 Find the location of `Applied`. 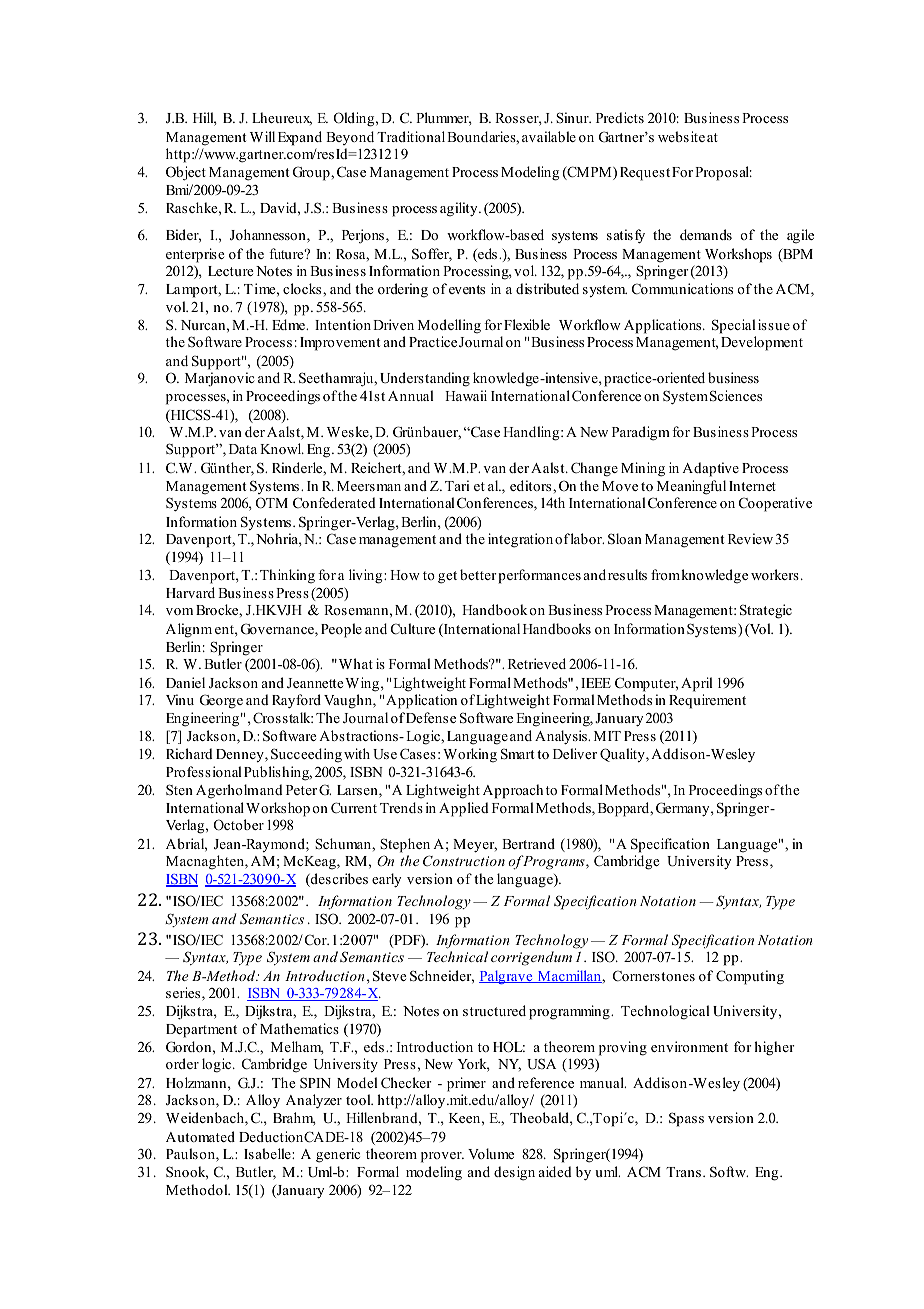

Applied is located at coordinates (464, 809).
